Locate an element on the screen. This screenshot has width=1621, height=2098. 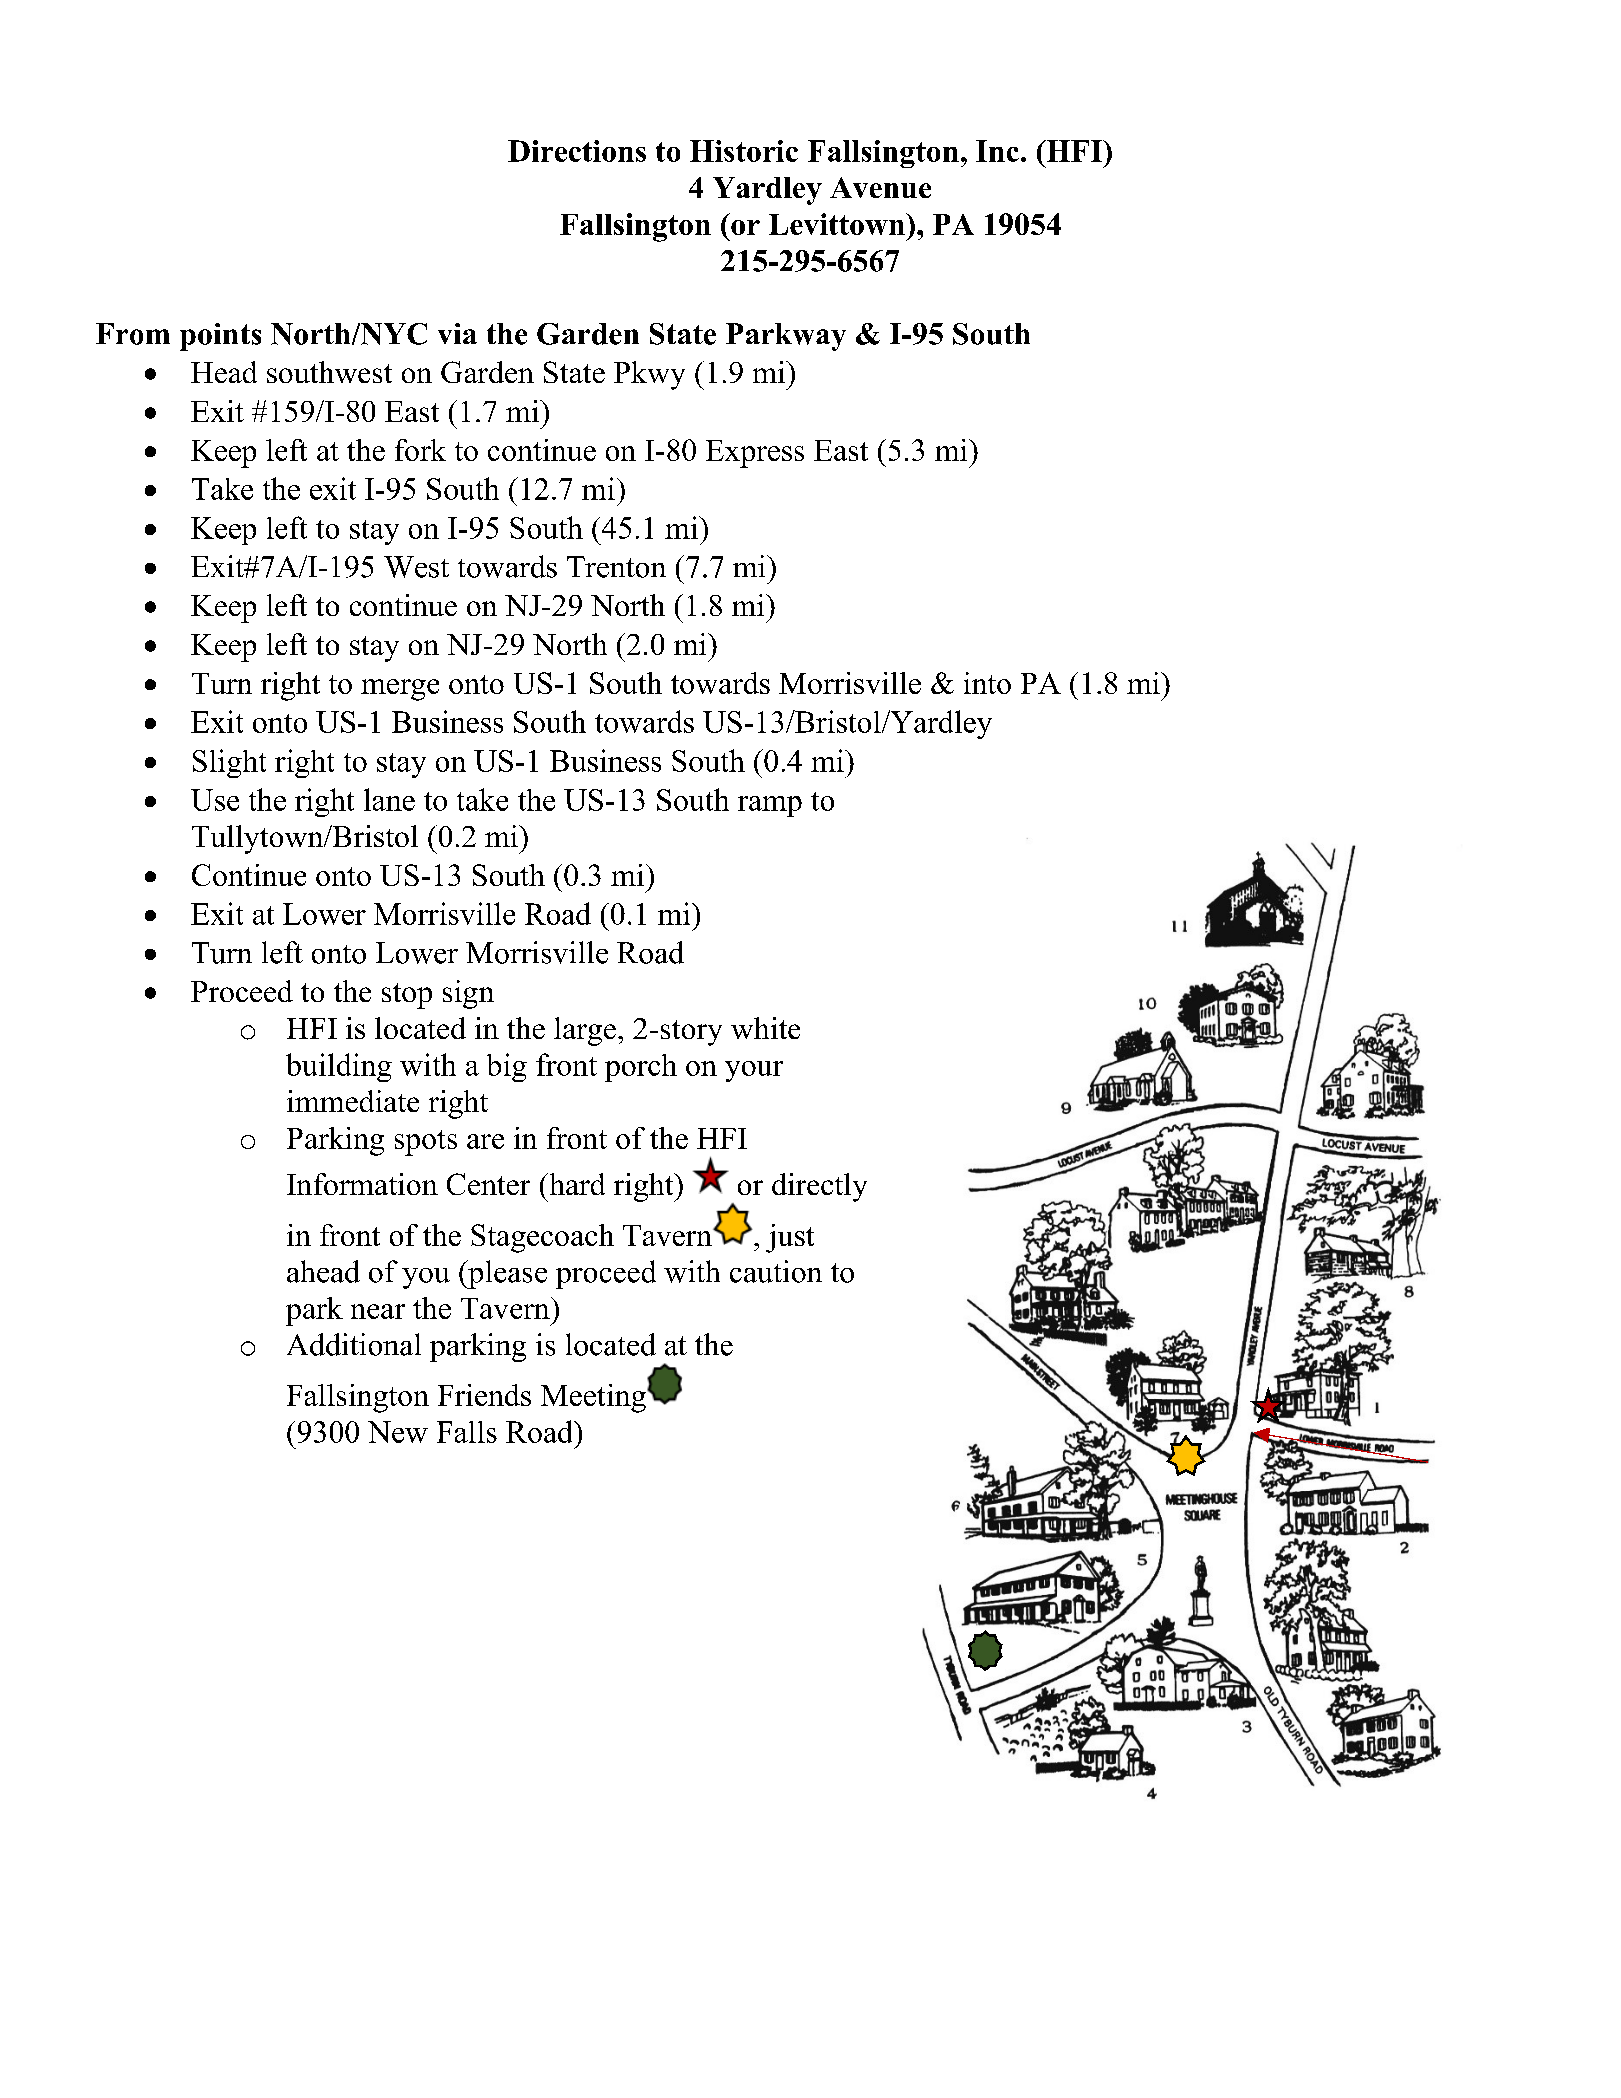
Use is located at coordinates (215, 800).
